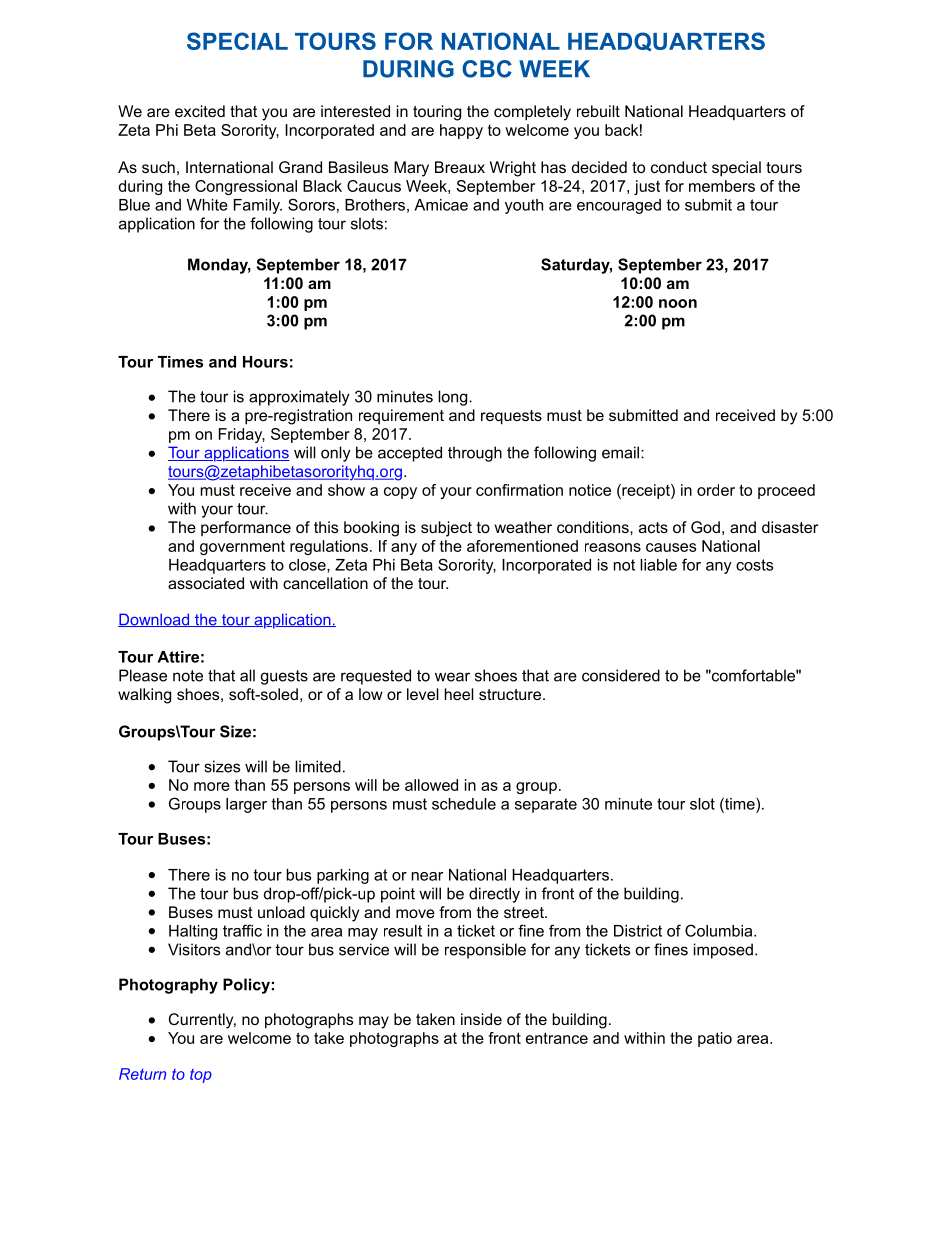  Describe the element at coordinates (206, 583) in the image. I see `associated` at that location.
